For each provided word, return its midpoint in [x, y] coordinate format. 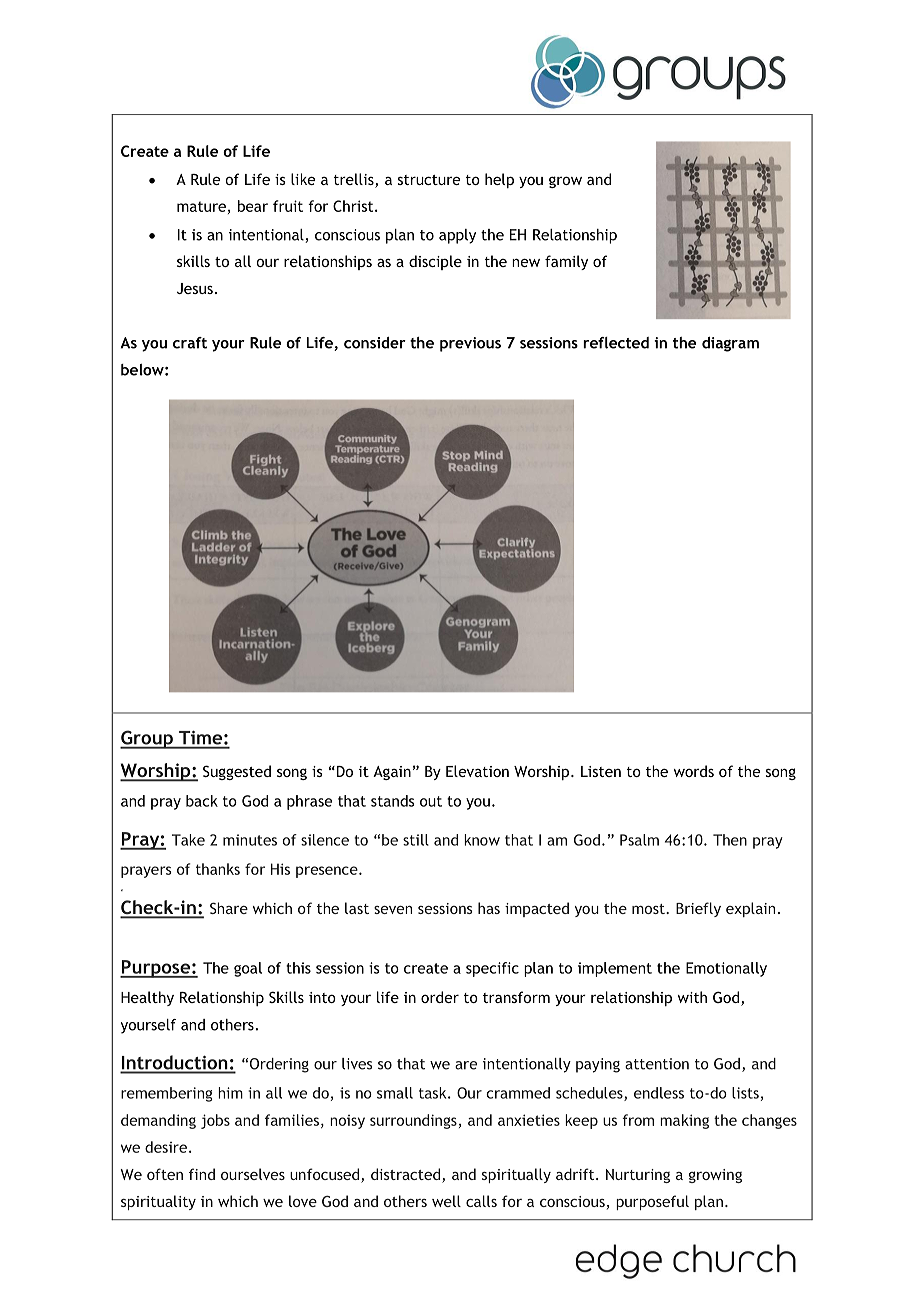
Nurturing [638, 1176]
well [446, 1201]
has [489, 908]
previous [470, 344]
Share [229, 908]
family [566, 262]
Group [147, 739]
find [202, 1174]
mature [201, 206]
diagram [730, 344]
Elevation [477, 771]
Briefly [698, 909]
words [694, 771]
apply [457, 236]
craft [190, 343]
